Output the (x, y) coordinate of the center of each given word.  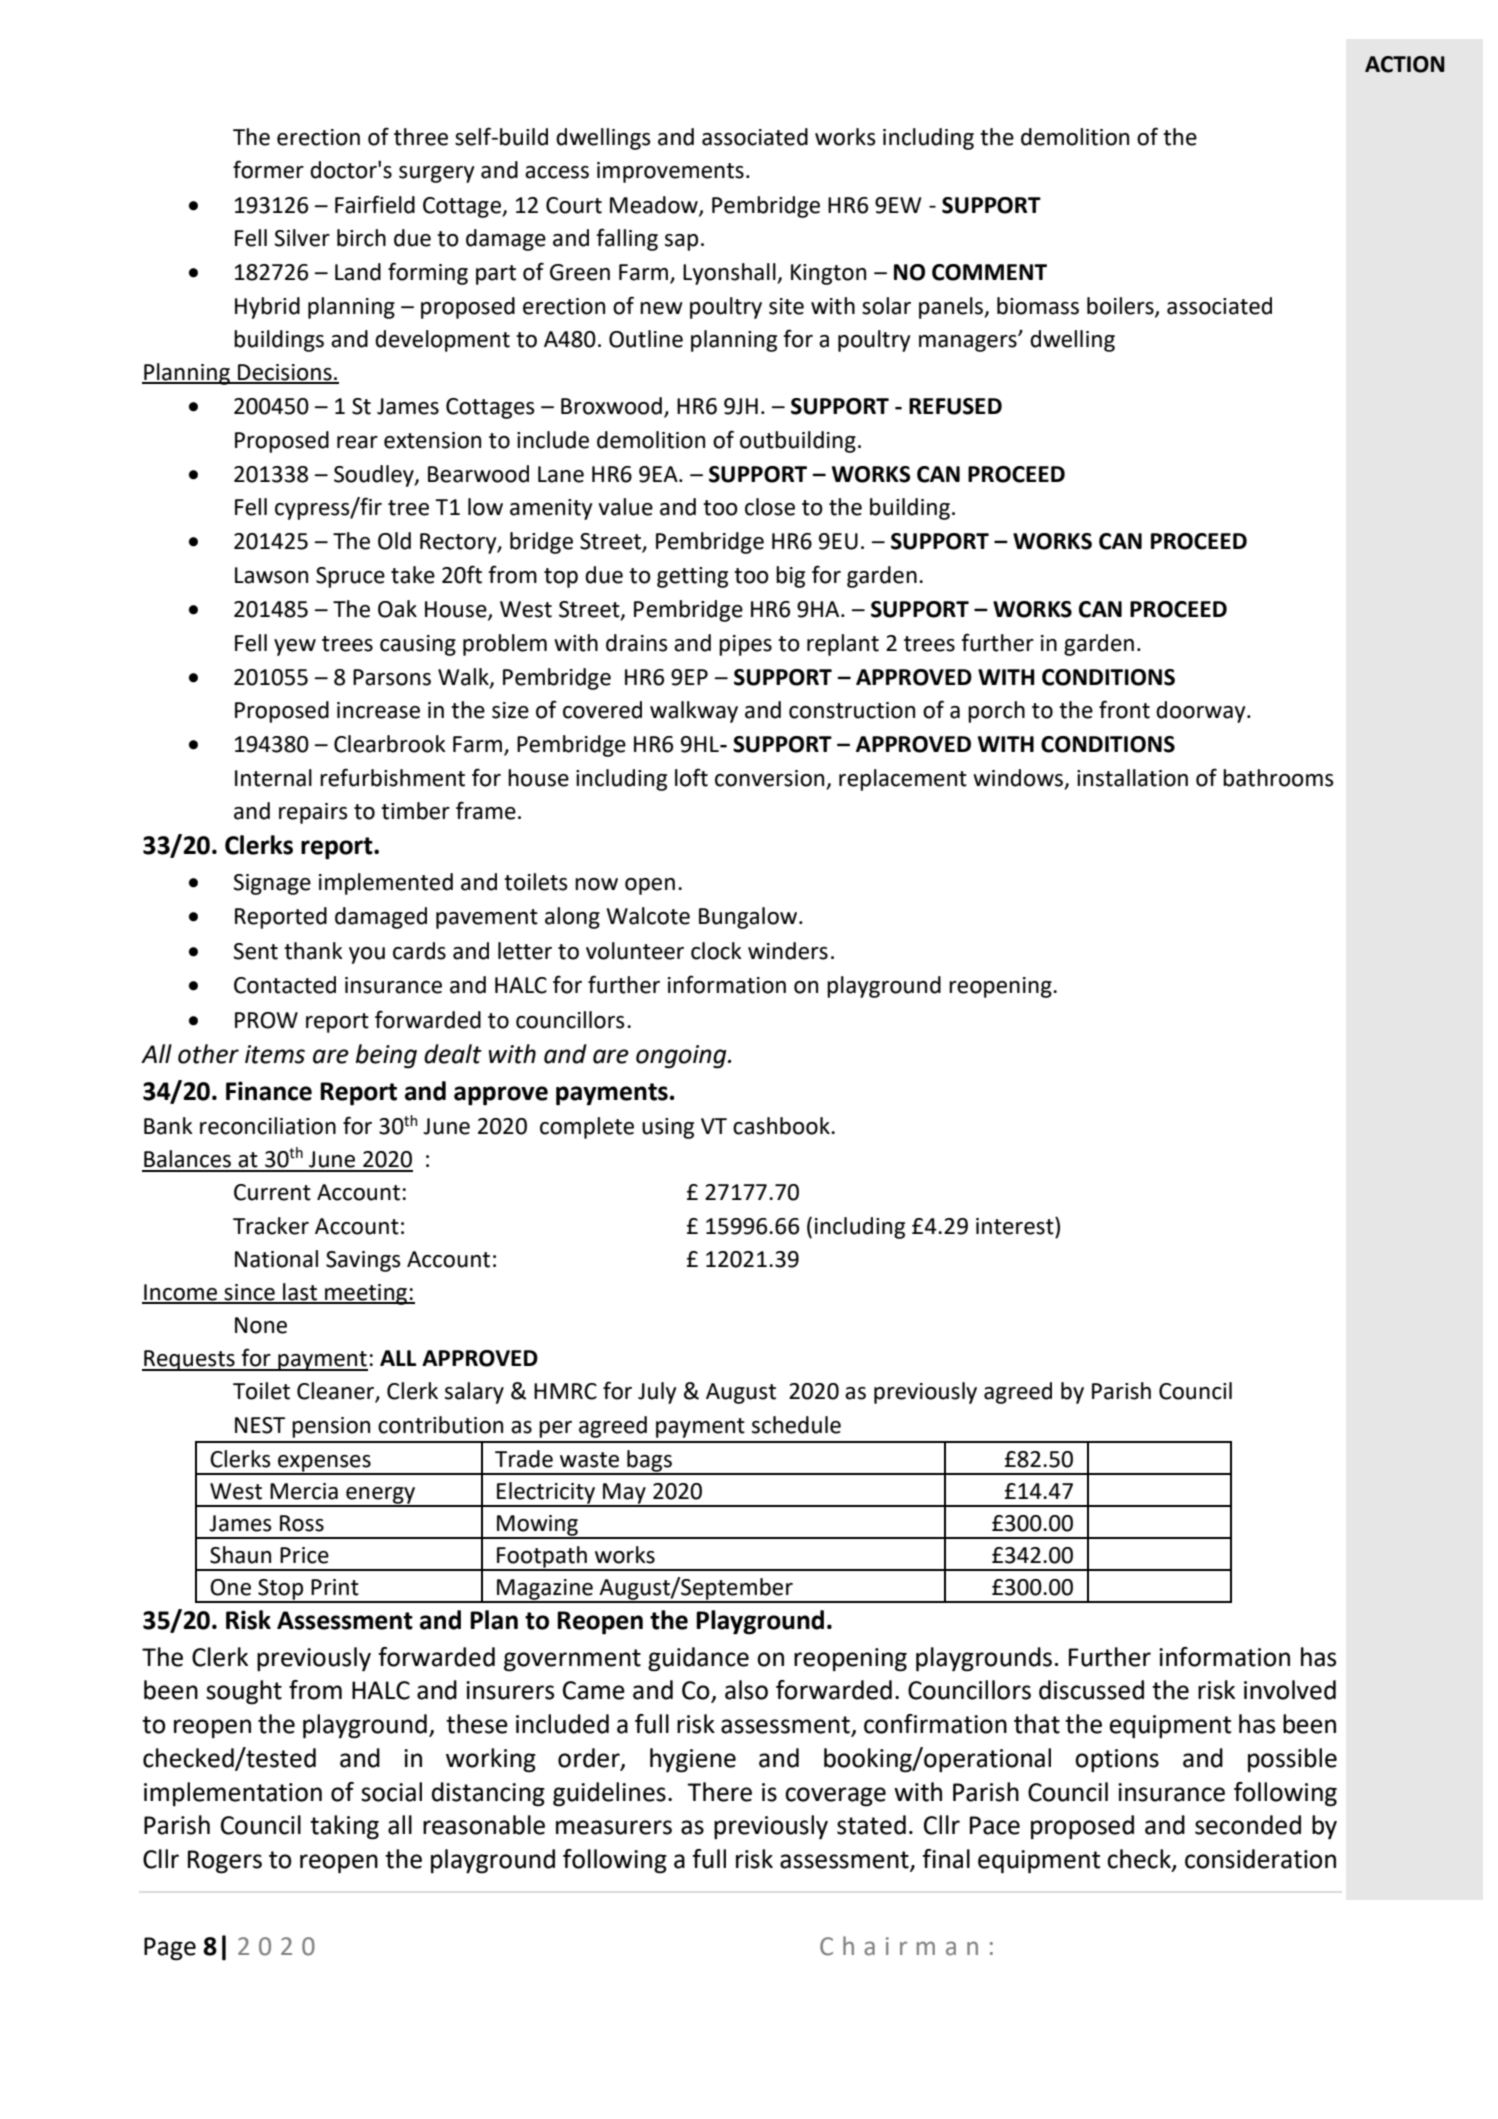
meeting (366, 1294)
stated (871, 1825)
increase (378, 710)
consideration (1260, 1859)
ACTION (1405, 64)
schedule (796, 1425)
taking (344, 1827)
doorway (1202, 712)
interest (1016, 1226)
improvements (670, 172)
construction (852, 710)
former (268, 169)
